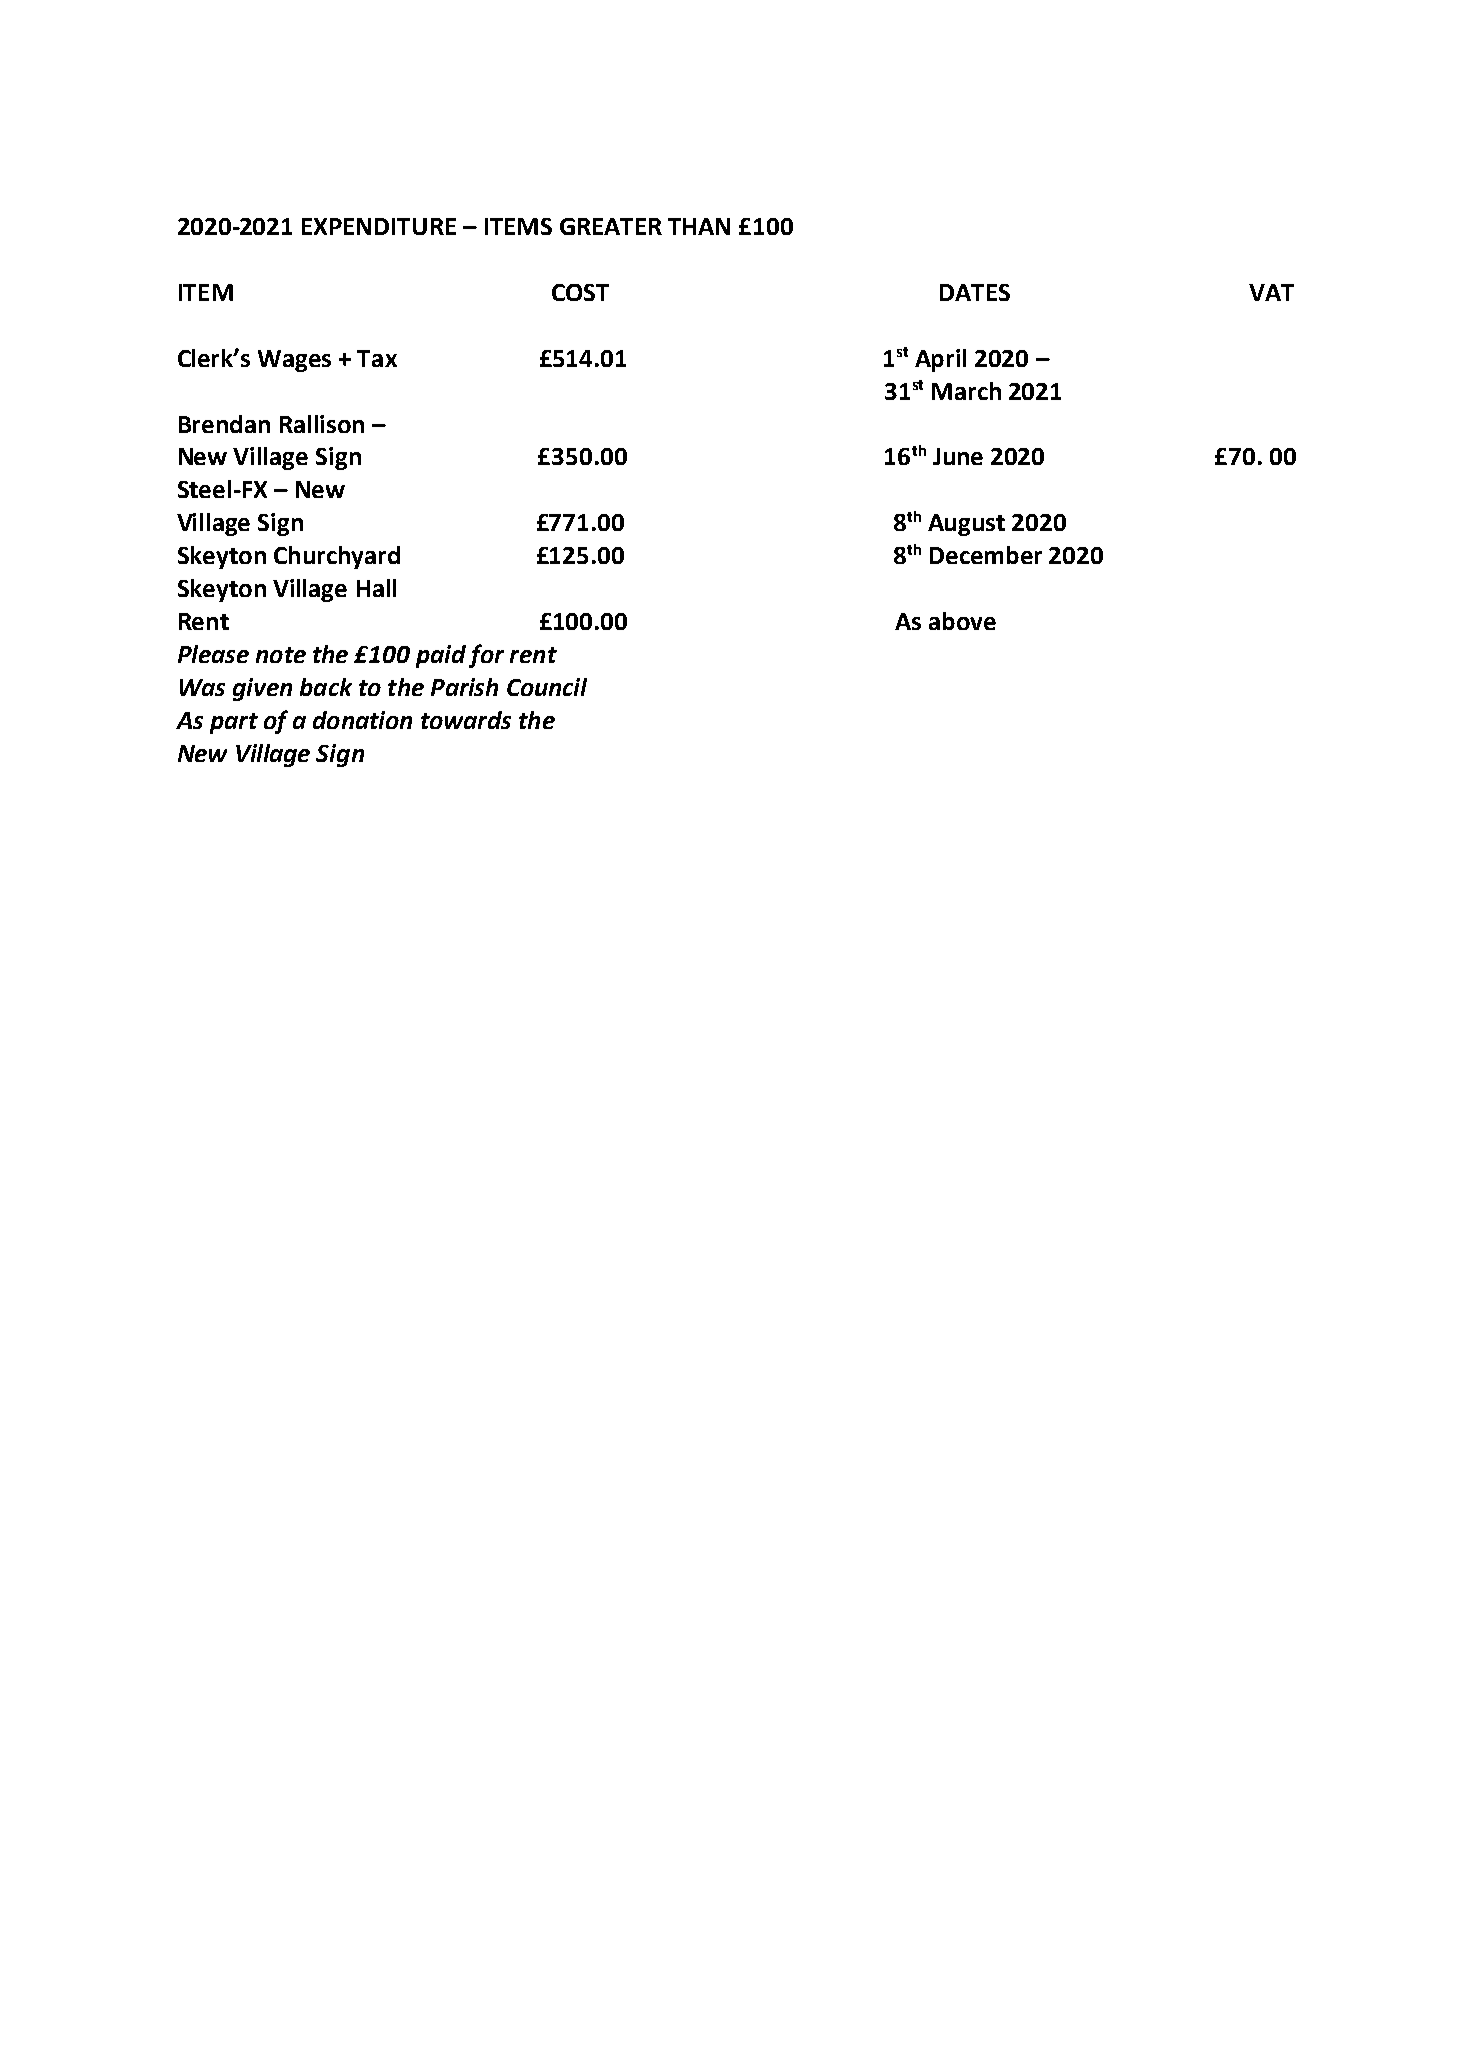 The height and width of the page is (2064, 1459). What do you see at coordinates (986, 555) in the page?
I see `December` at bounding box center [986, 555].
